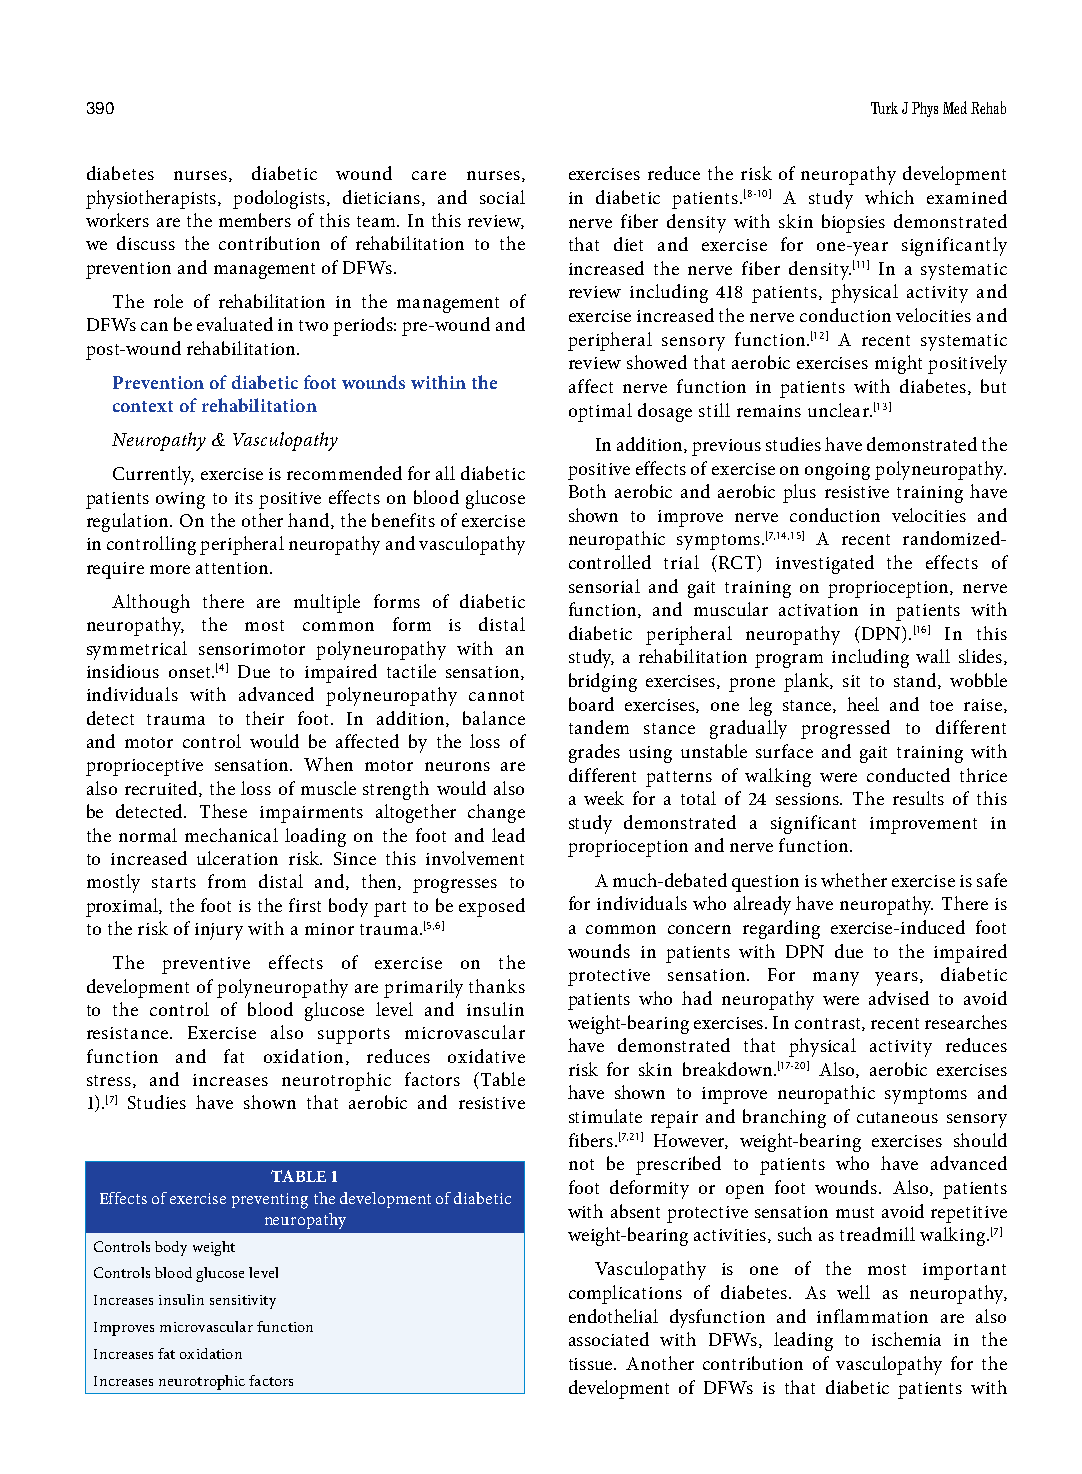  What do you see at coordinates (845, 729) in the screenshot?
I see `progressed` at bounding box center [845, 729].
